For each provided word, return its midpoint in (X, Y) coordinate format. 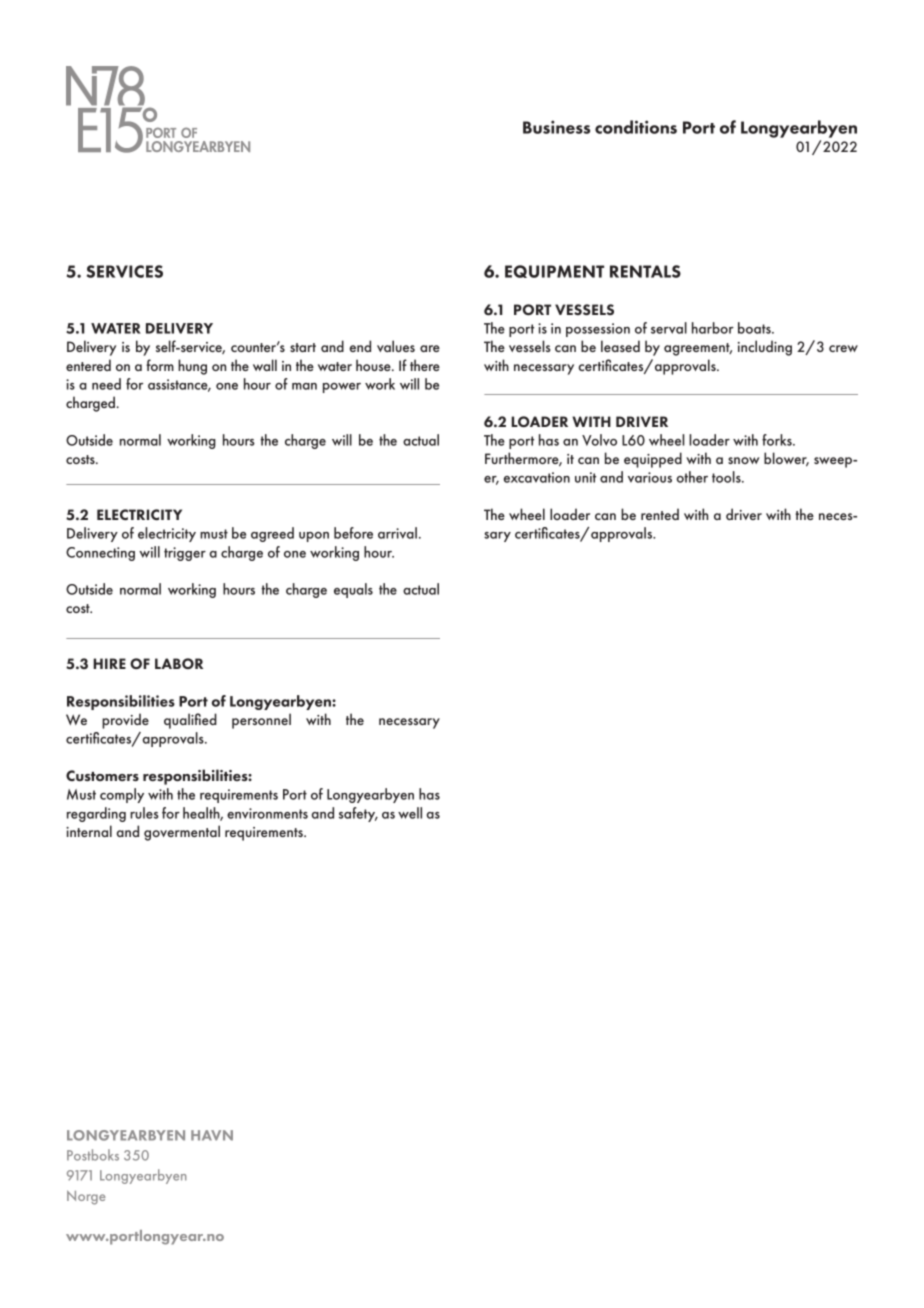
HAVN (212, 1135)
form (160, 365)
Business (556, 127)
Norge (86, 1197)
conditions (636, 127)
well (410, 813)
